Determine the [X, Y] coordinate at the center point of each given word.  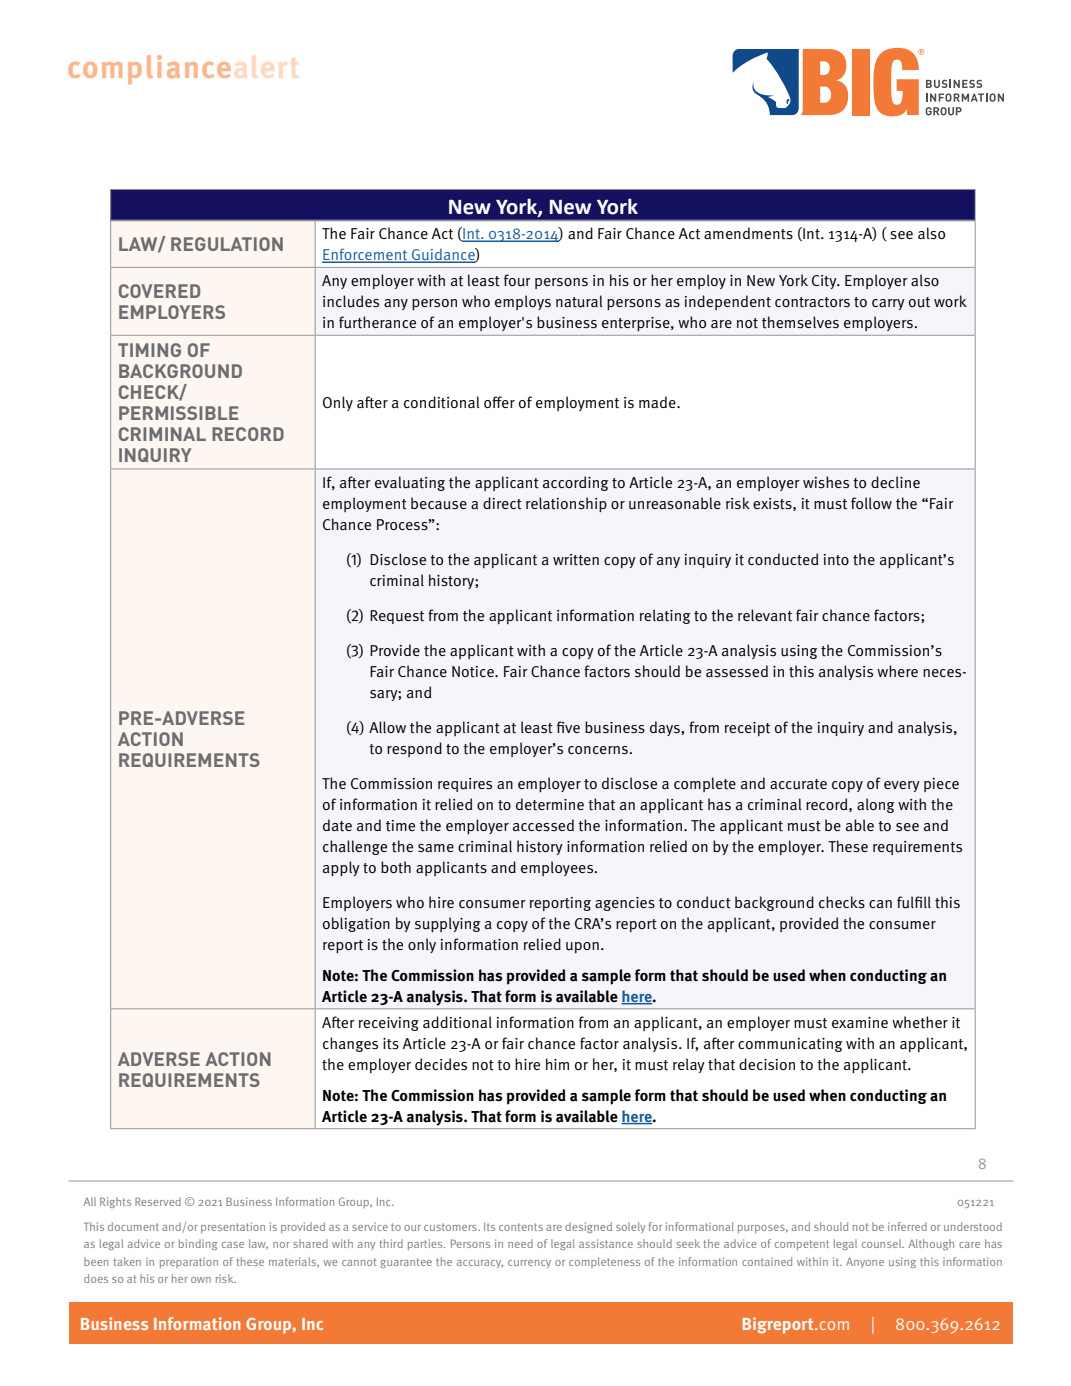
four [517, 280]
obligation [356, 924]
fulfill [914, 902]
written [576, 560]
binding [198, 1244]
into [836, 560]
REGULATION [227, 244]
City [825, 282]
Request [397, 617]
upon [582, 947]
